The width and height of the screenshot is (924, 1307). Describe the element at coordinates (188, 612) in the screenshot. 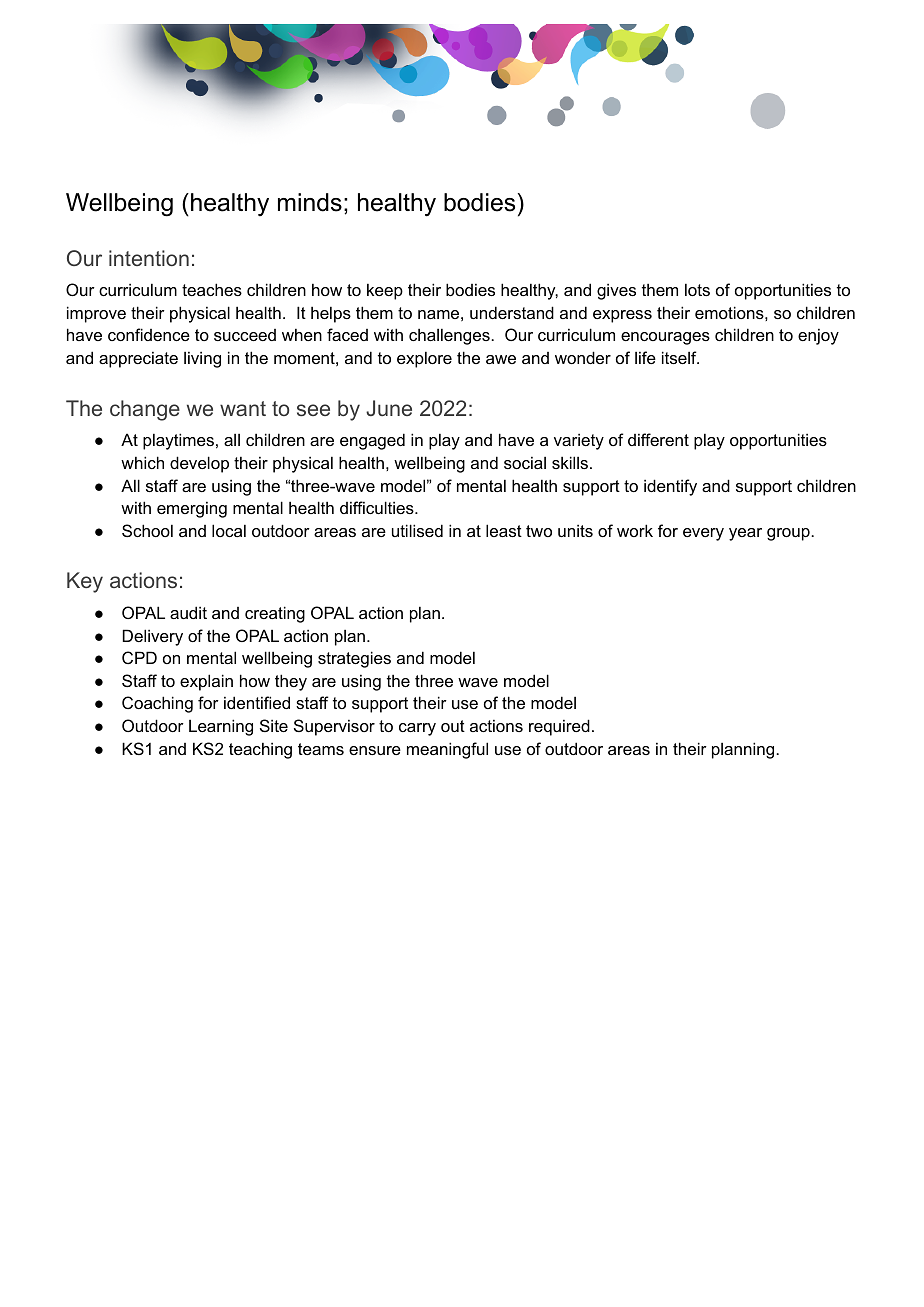

I see `audit` at that location.
